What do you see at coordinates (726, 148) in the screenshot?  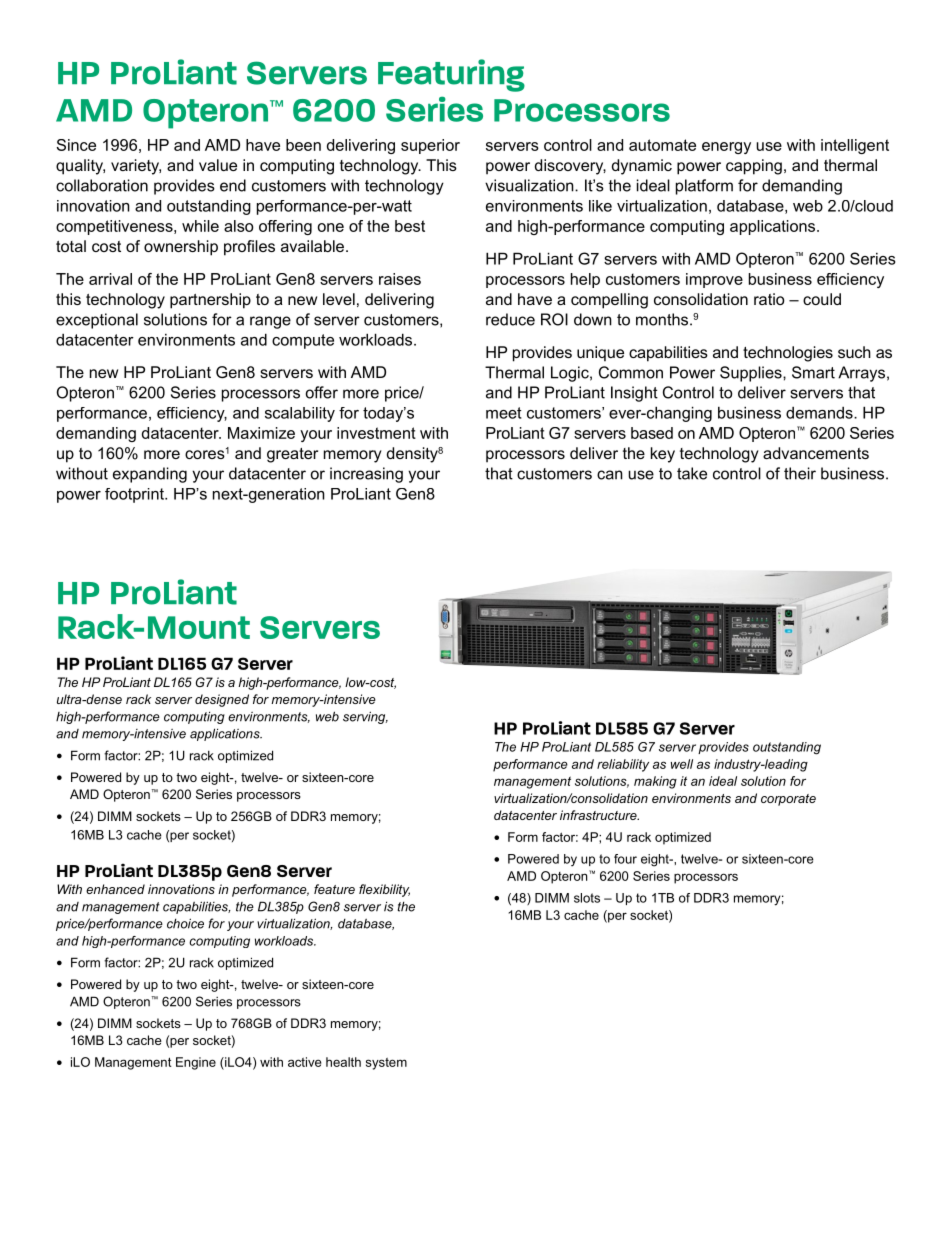 I see `energy` at bounding box center [726, 148].
